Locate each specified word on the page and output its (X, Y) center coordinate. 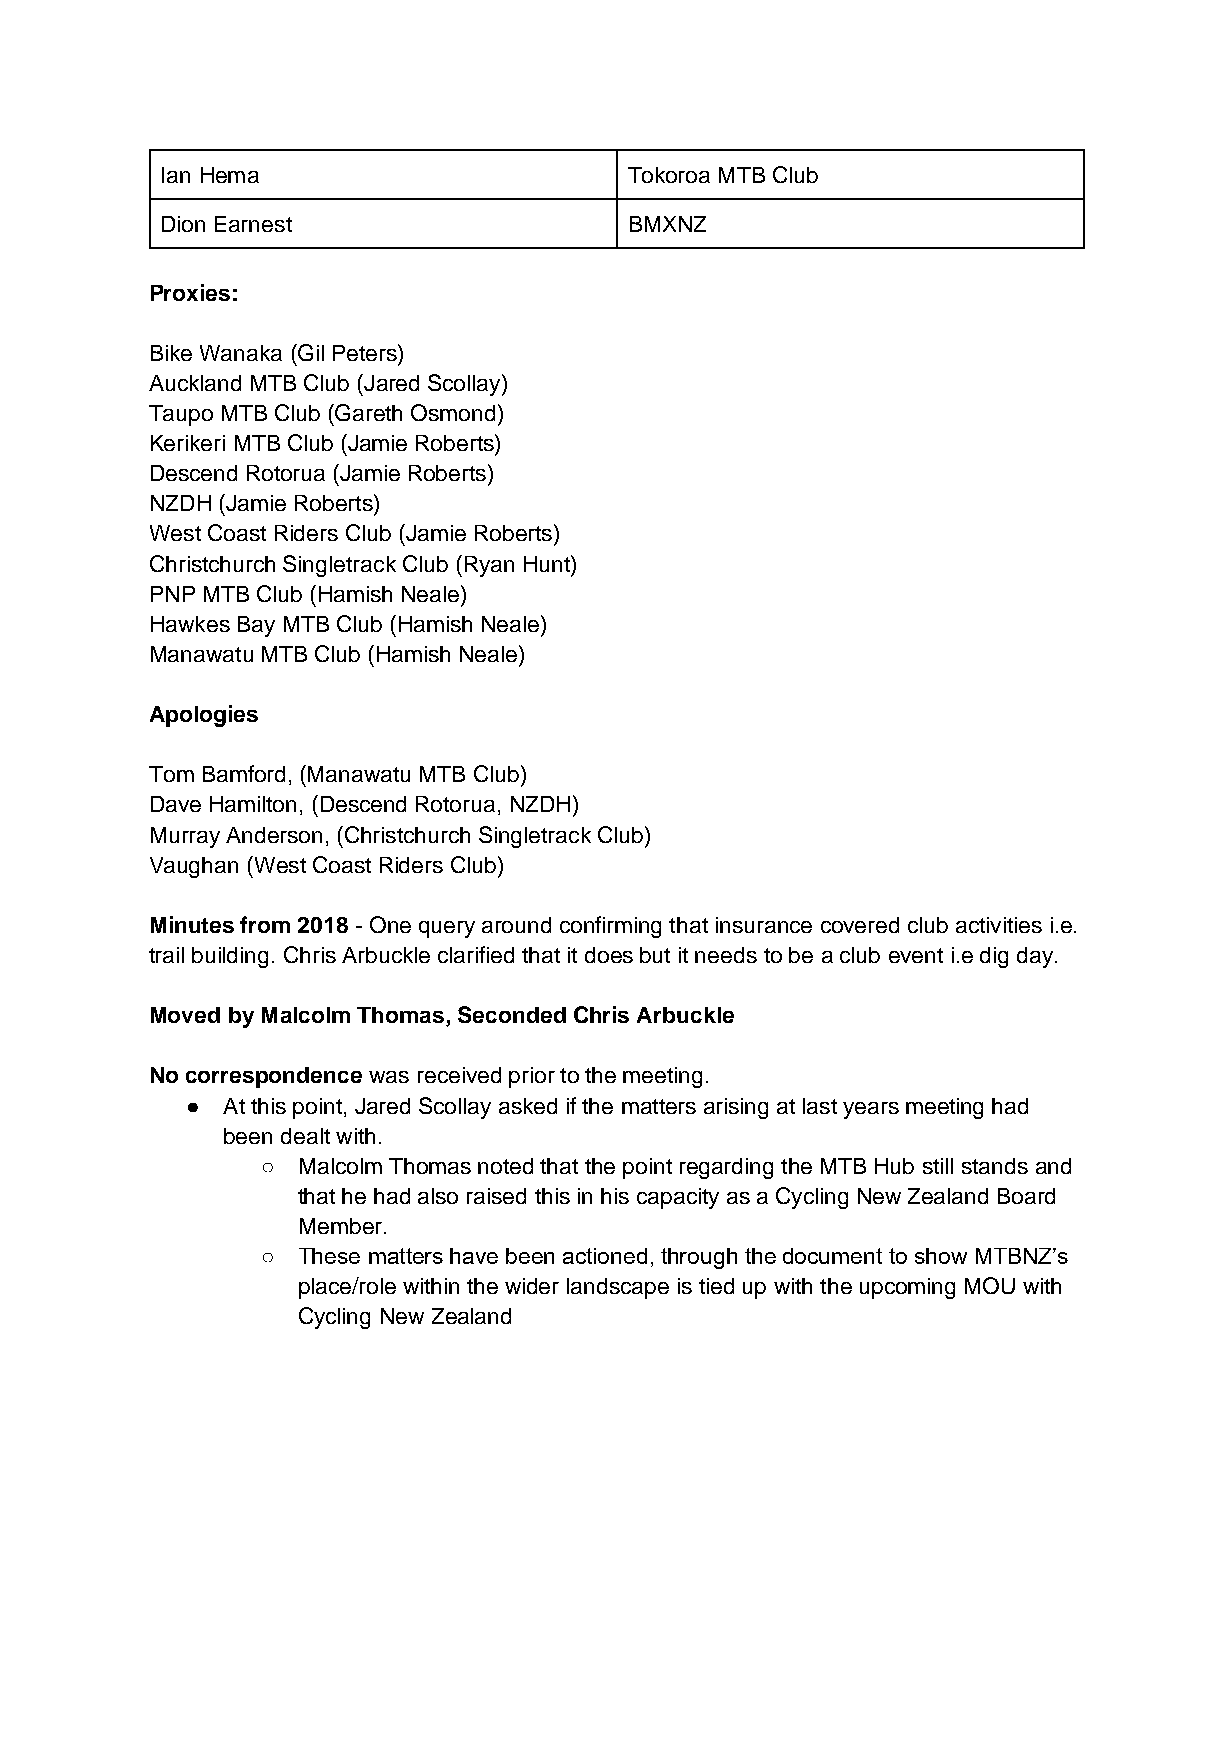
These (329, 1256)
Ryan (489, 566)
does (609, 955)
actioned (605, 1256)
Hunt (548, 563)
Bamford (244, 773)
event (916, 955)
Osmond (453, 412)
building (230, 957)
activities (999, 925)
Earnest (253, 224)
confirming (610, 927)
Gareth (368, 412)
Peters (366, 352)
